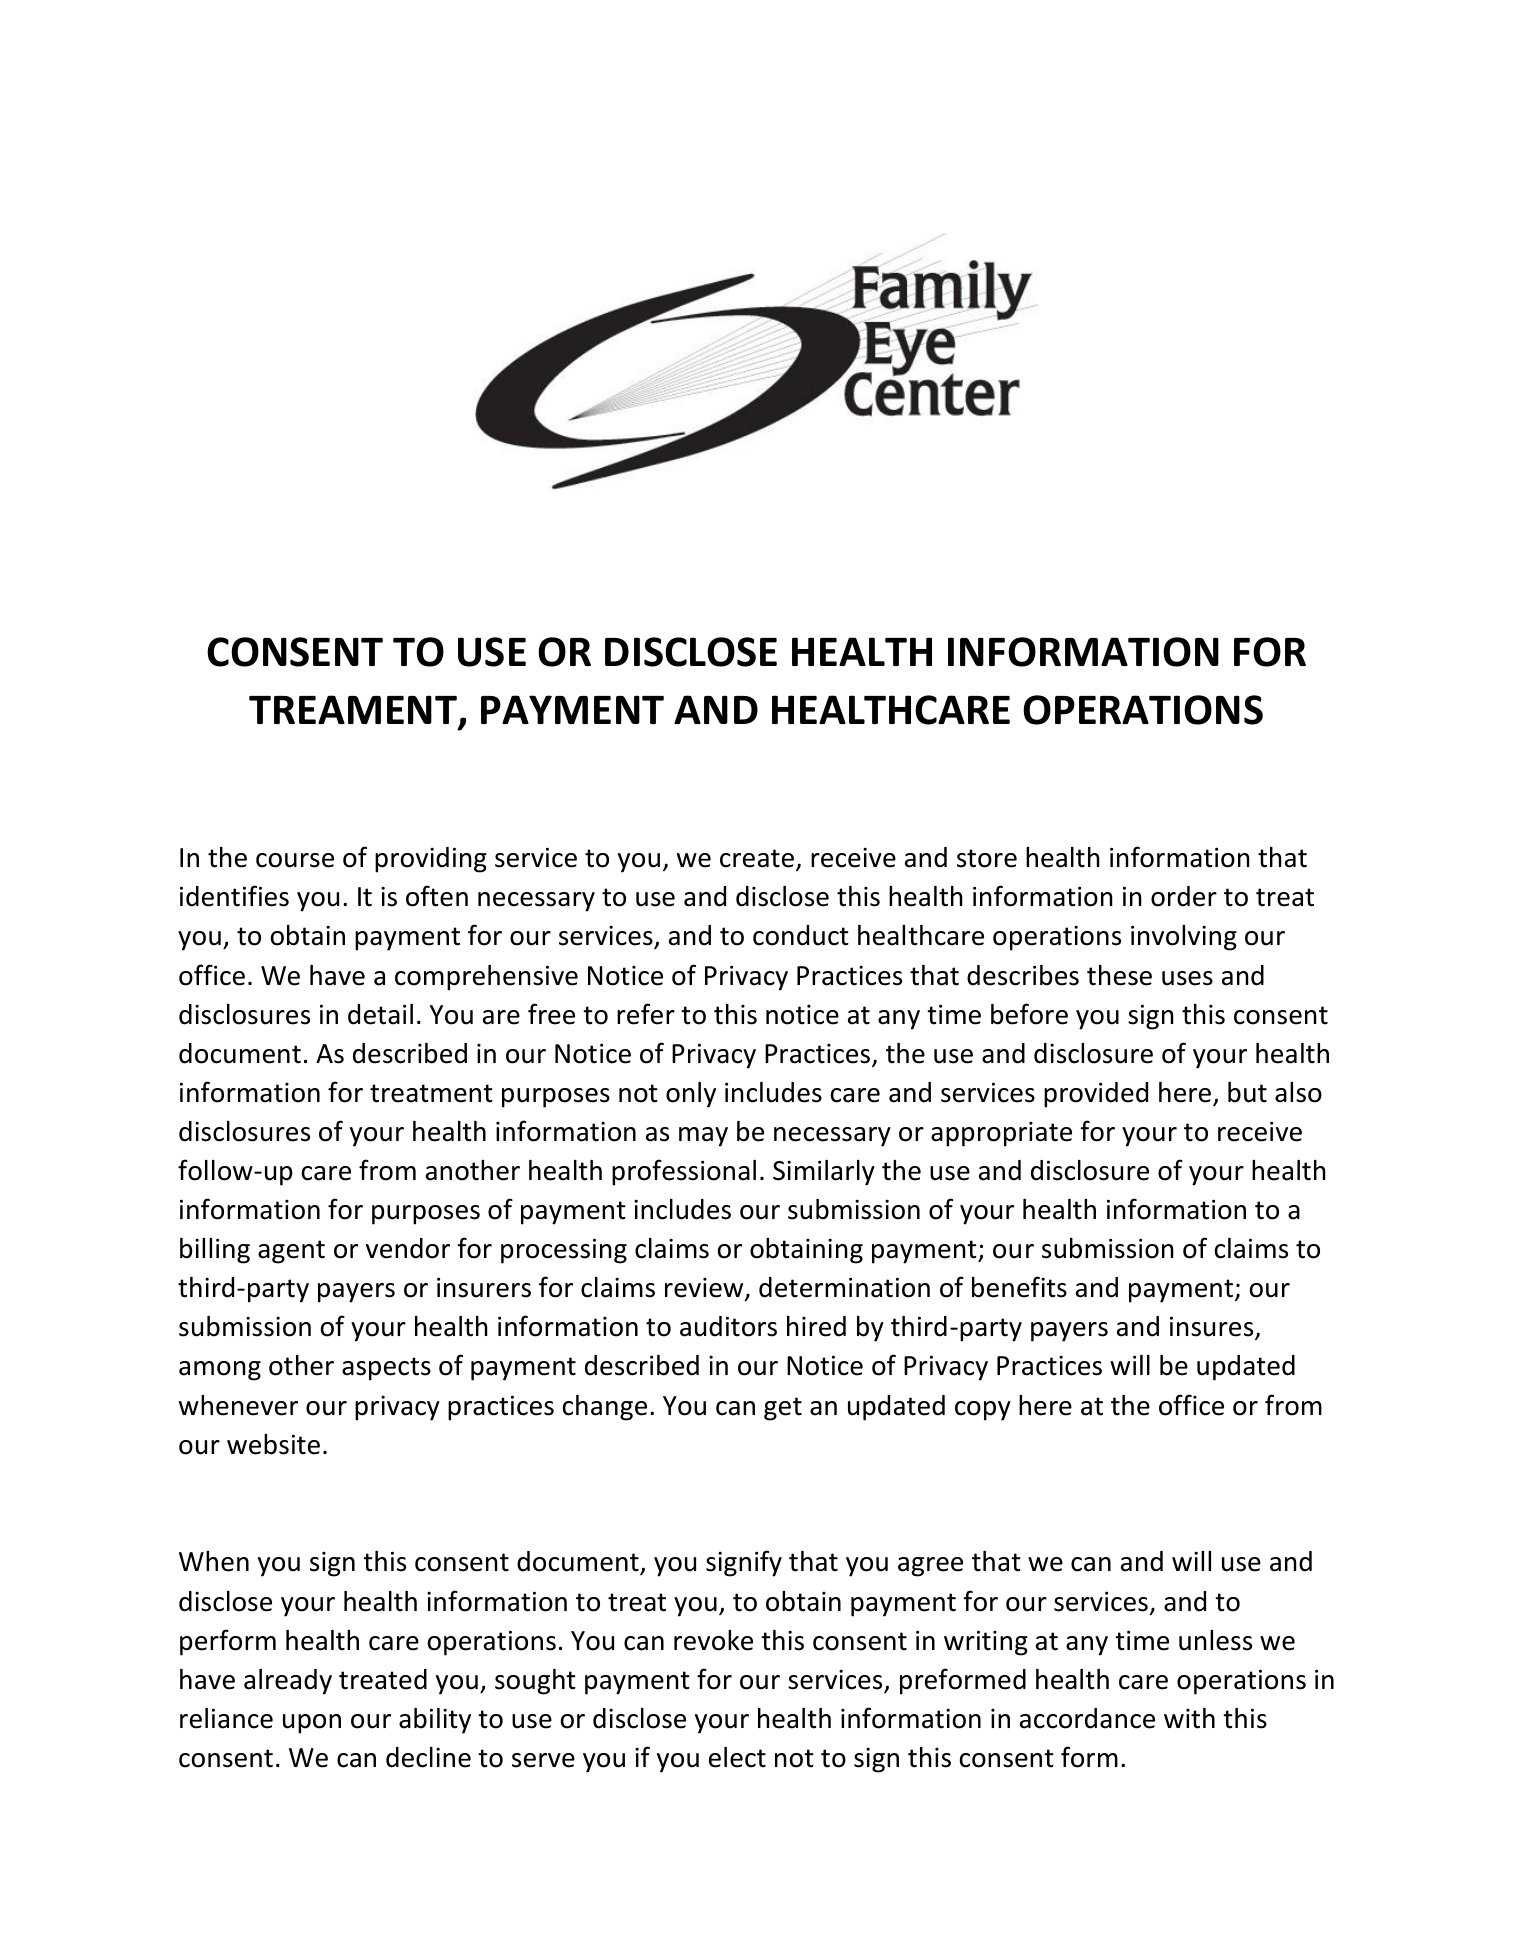 Image resolution: width=1514 pixels, height=1959 pixels. Describe the element at coordinates (386, 1369) in the image. I see `aspects` at that location.
